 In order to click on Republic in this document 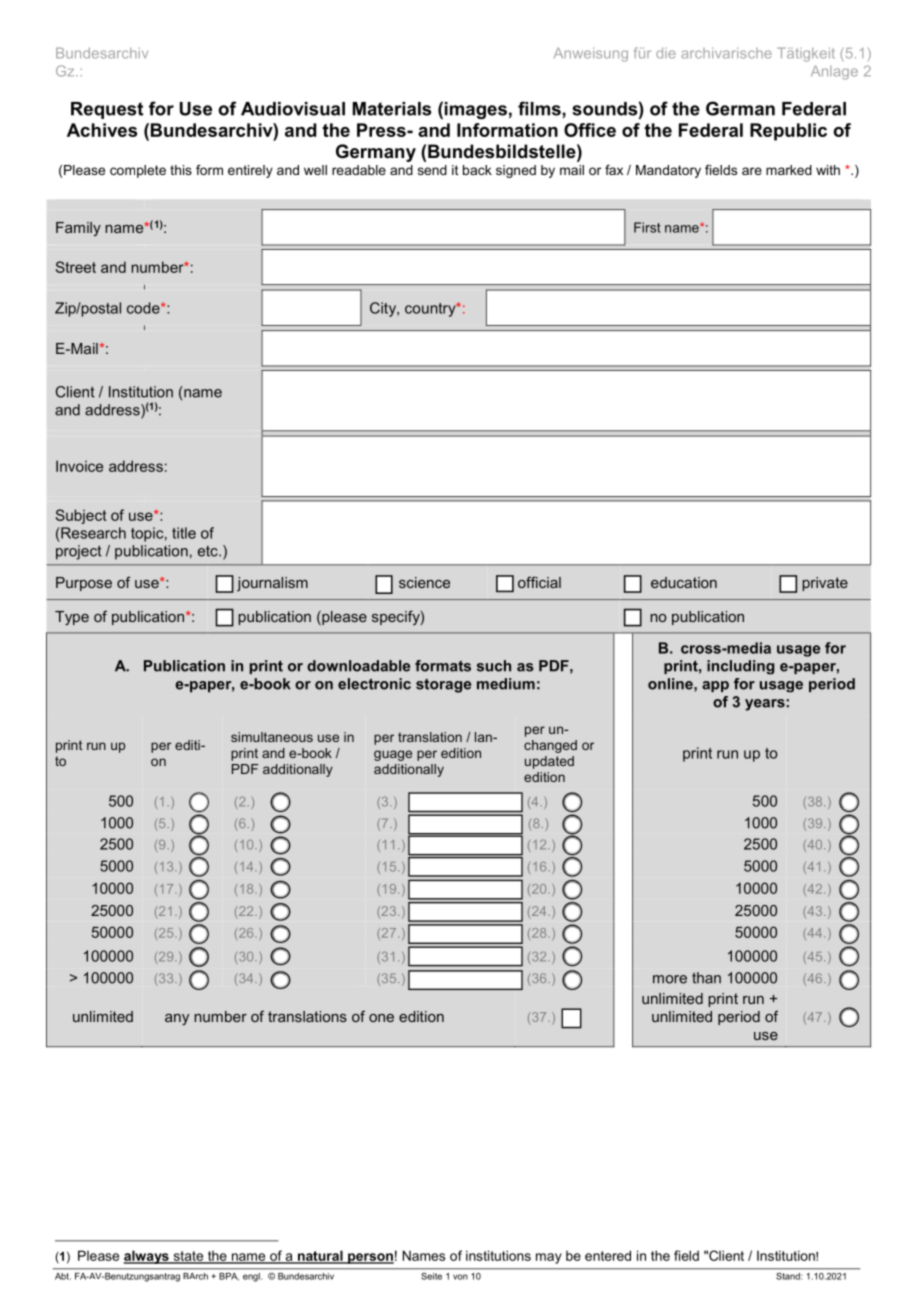, I will do `click(788, 132)`.
